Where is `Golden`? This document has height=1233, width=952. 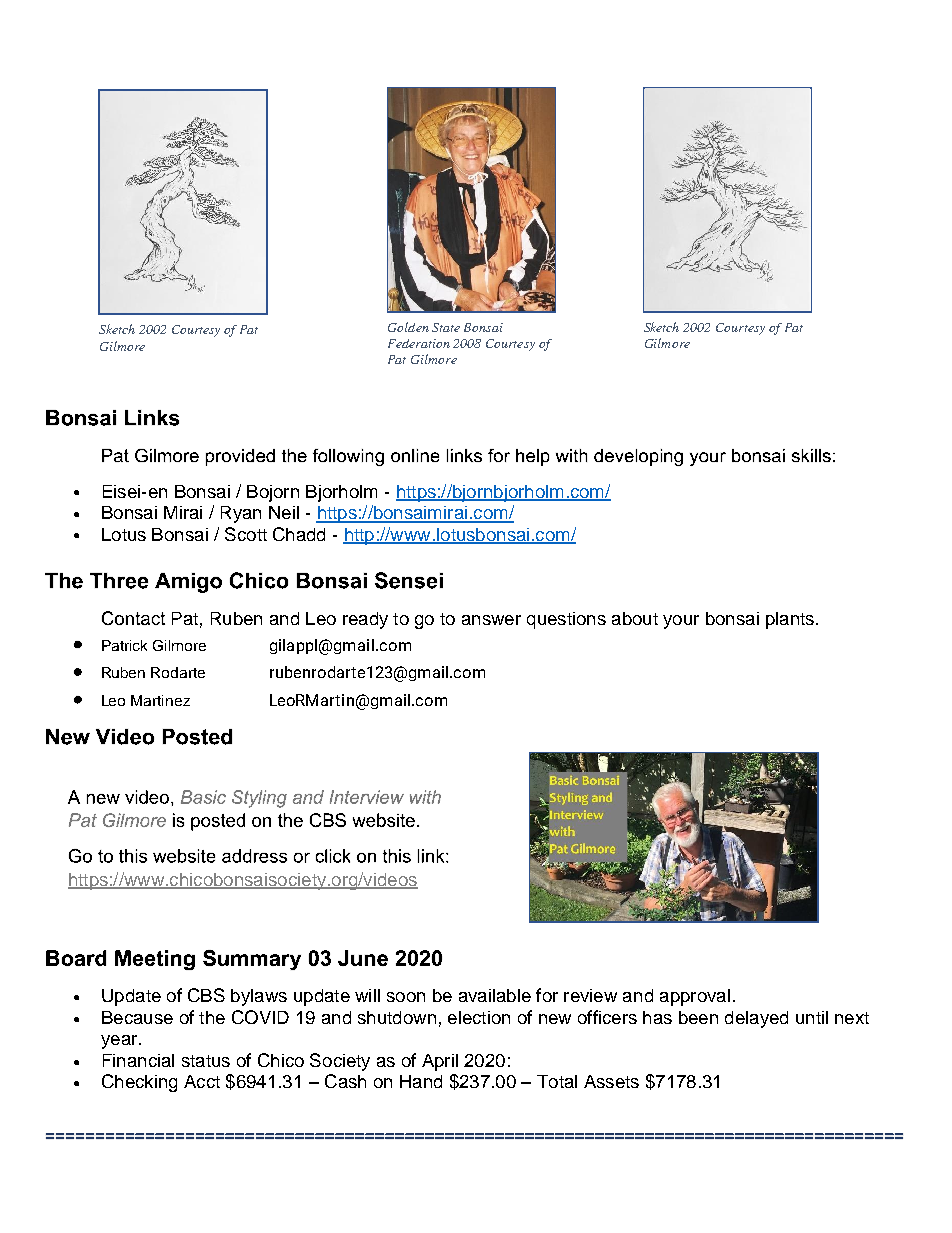
Golden is located at coordinates (408, 327).
